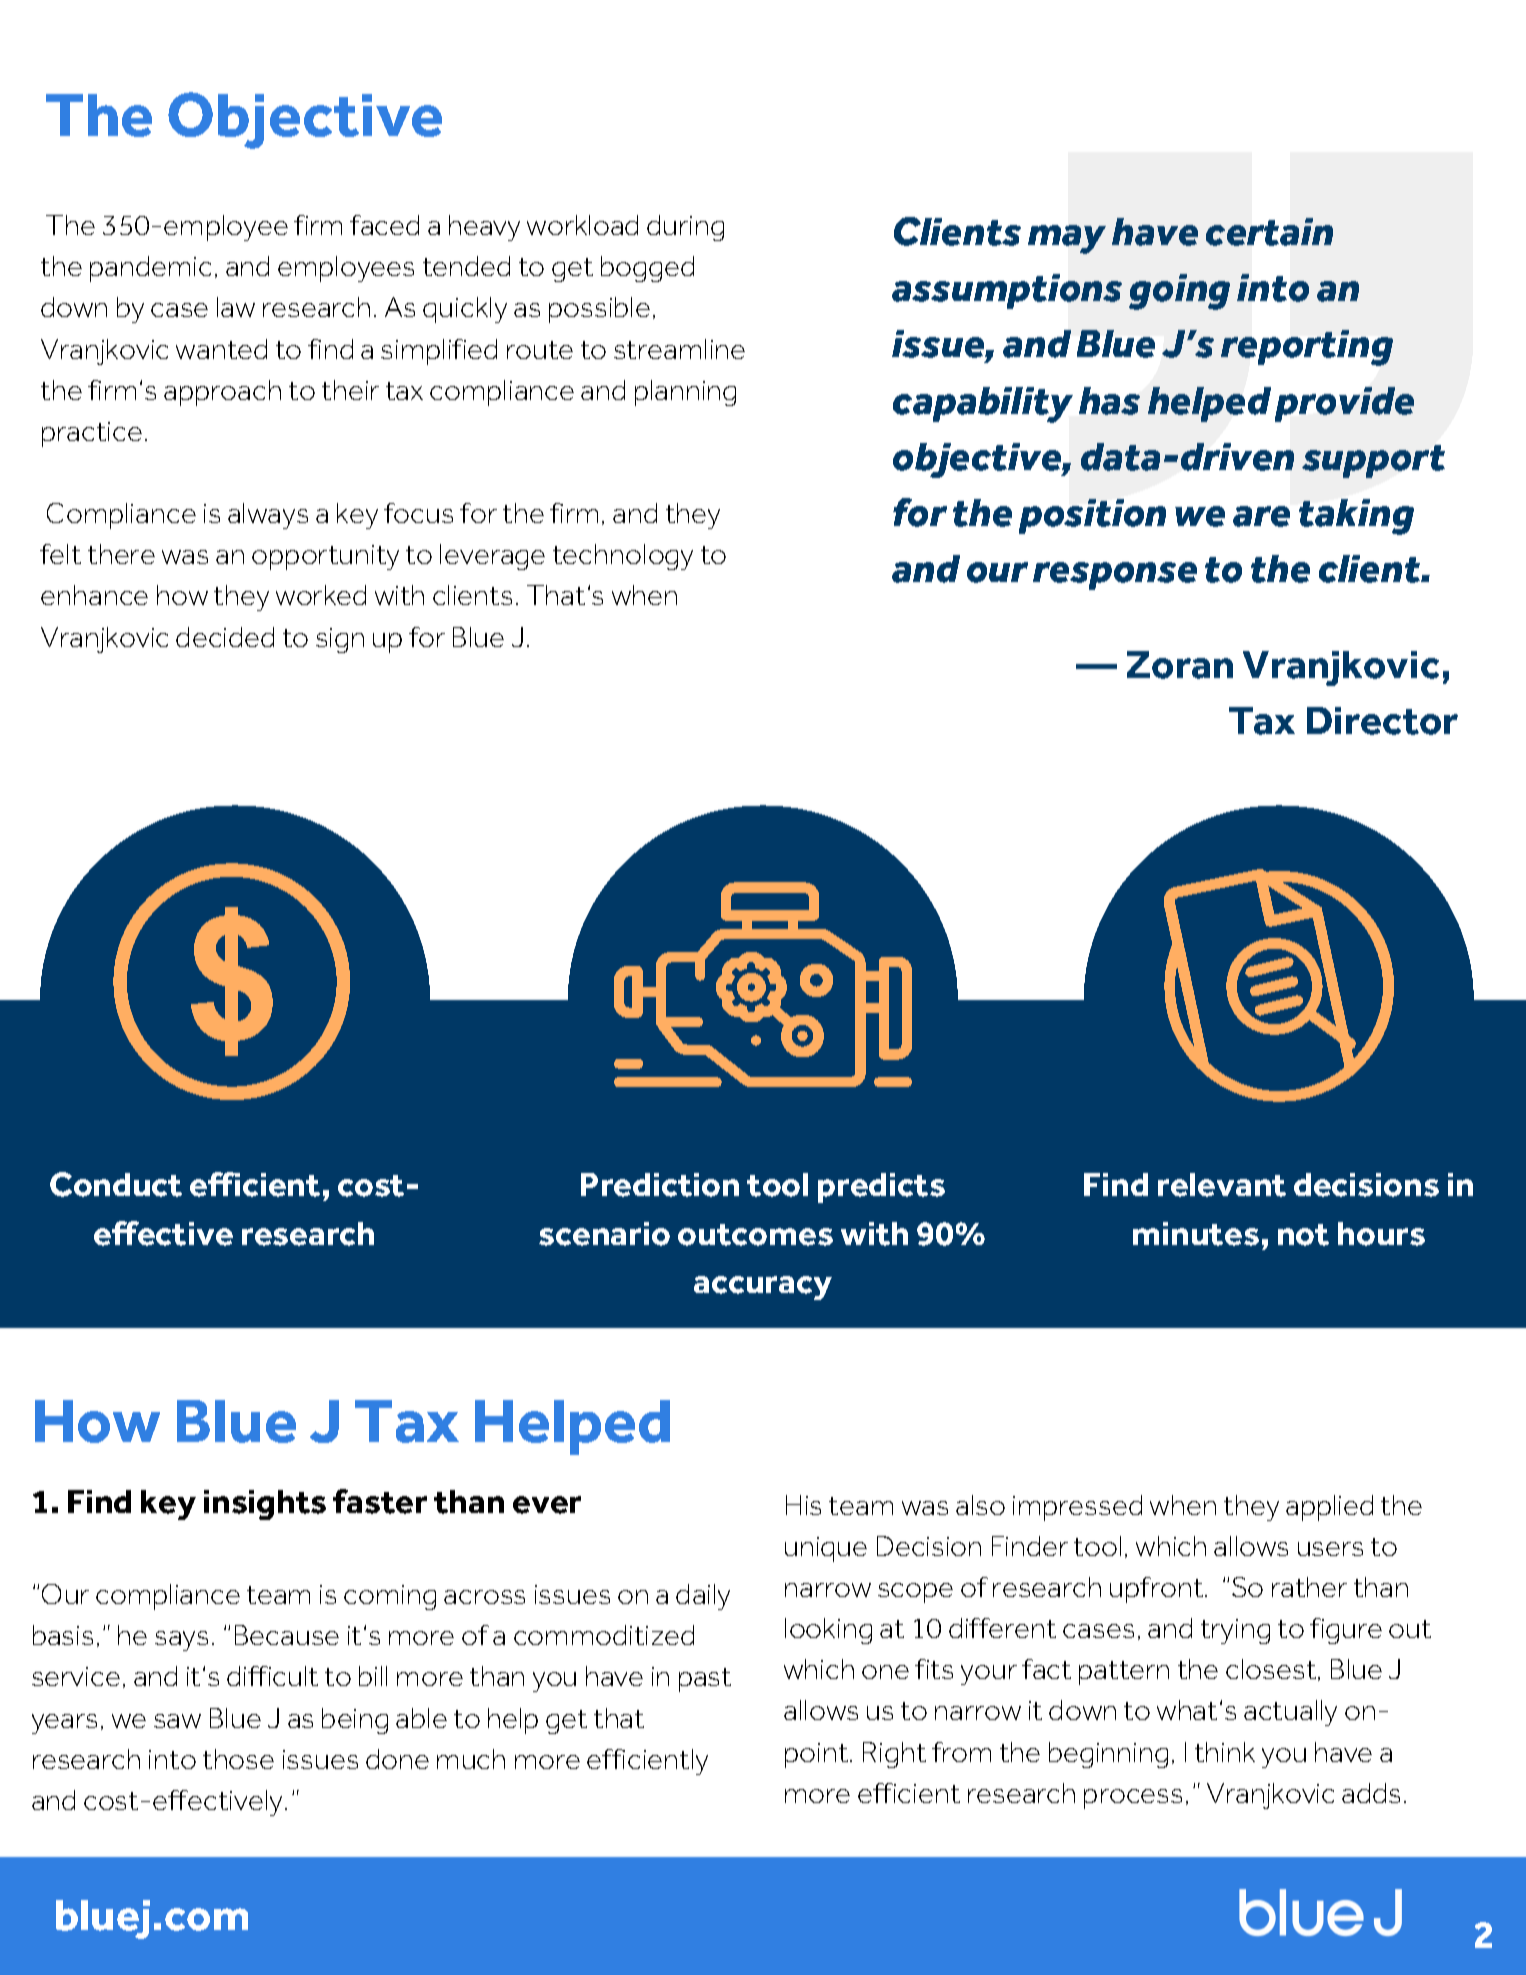 The width and height of the screenshot is (1526, 1975). I want to click on Prediction, so click(660, 1185).
